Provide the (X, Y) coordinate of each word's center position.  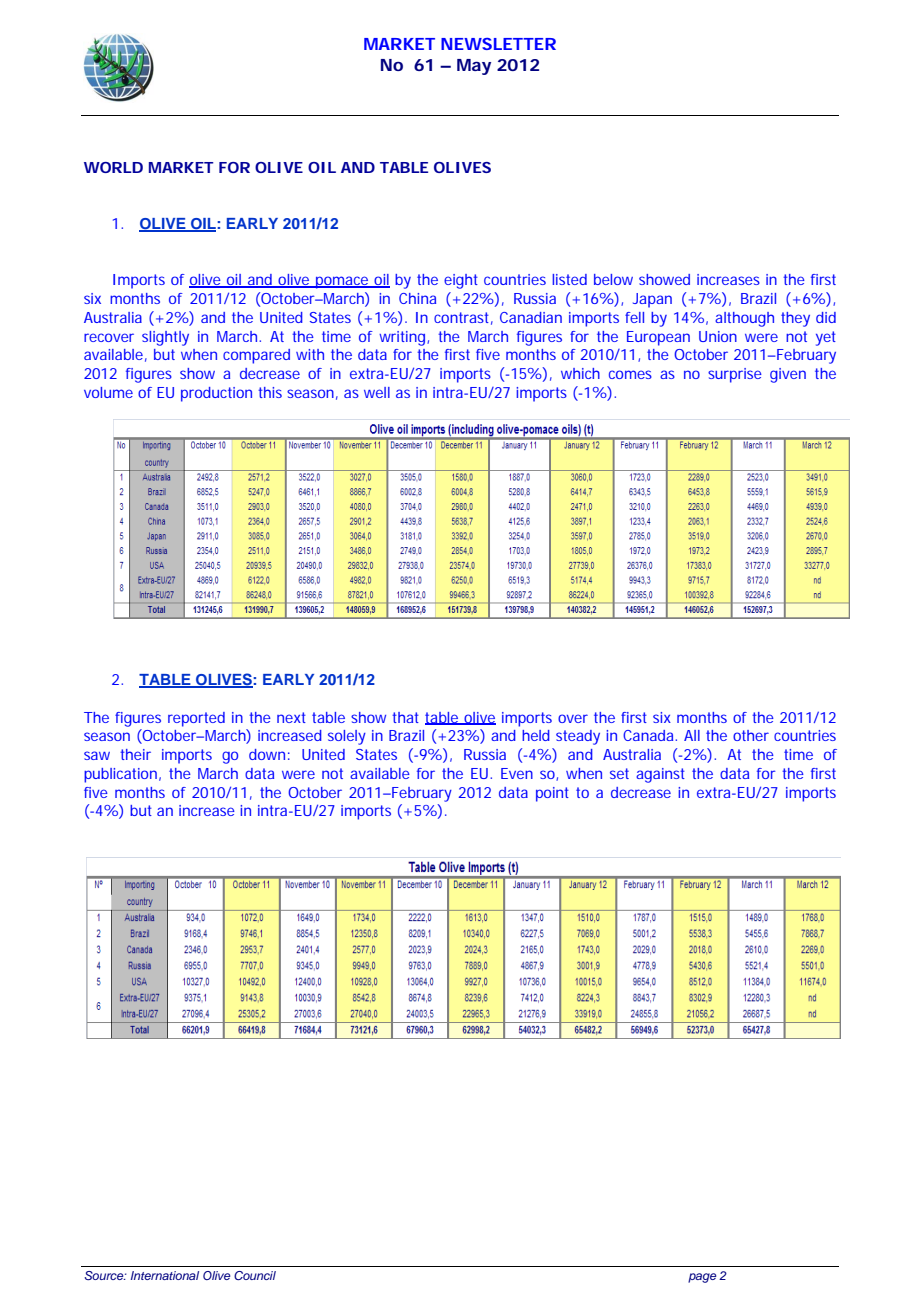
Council (255, 1275)
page (702, 1278)
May (474, 67)
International (165, 1275)
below (613, 279)
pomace (342, 282)
